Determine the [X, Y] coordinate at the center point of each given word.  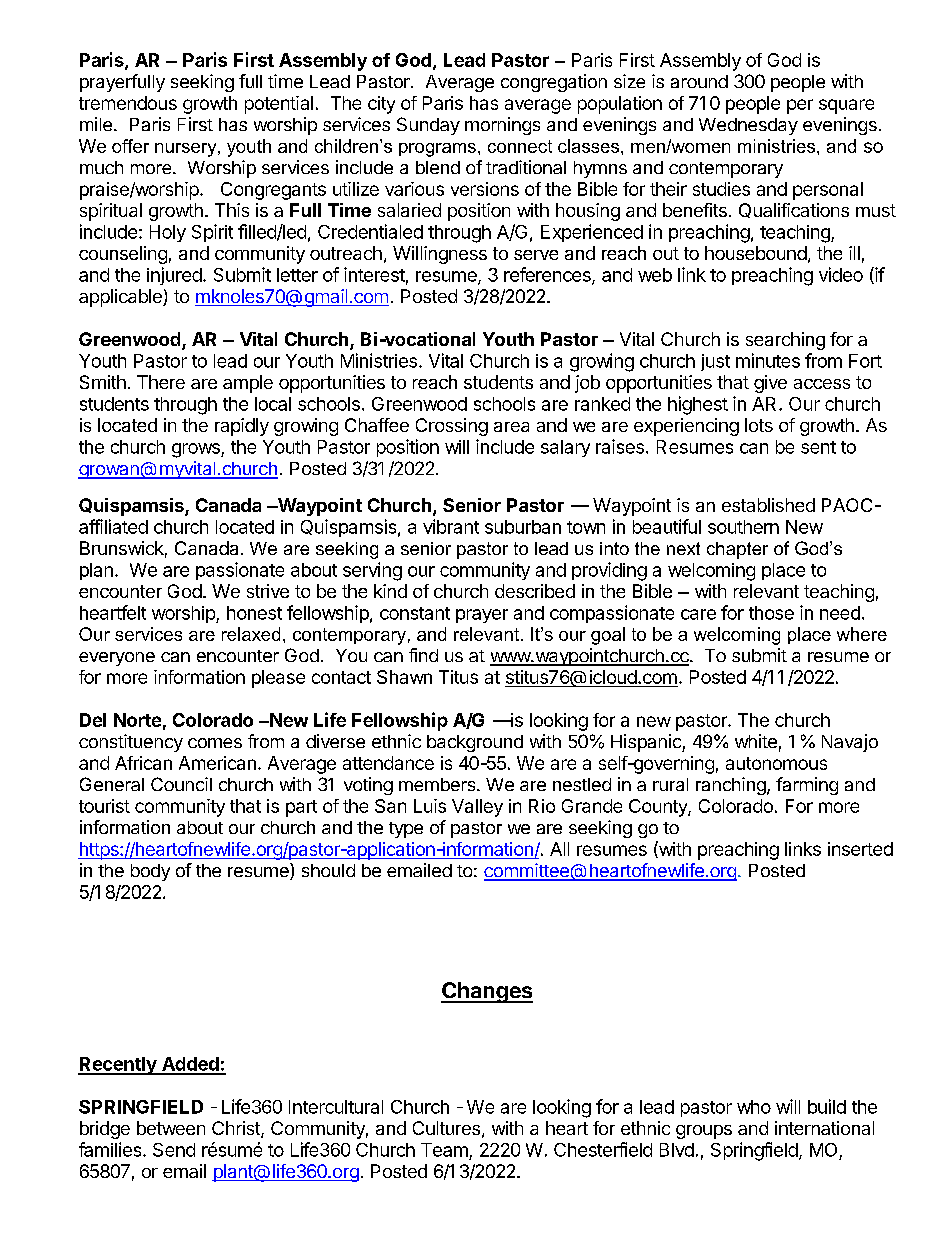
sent [818, 447]
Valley [477, 808]
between [171, 1128]
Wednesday [748, 126]
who [754, 1107]
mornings [502, 126]
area [511, 427]
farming [807, 786]
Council [181, 784]
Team [444, 1150]
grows [197, 450]
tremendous [128, 103]
